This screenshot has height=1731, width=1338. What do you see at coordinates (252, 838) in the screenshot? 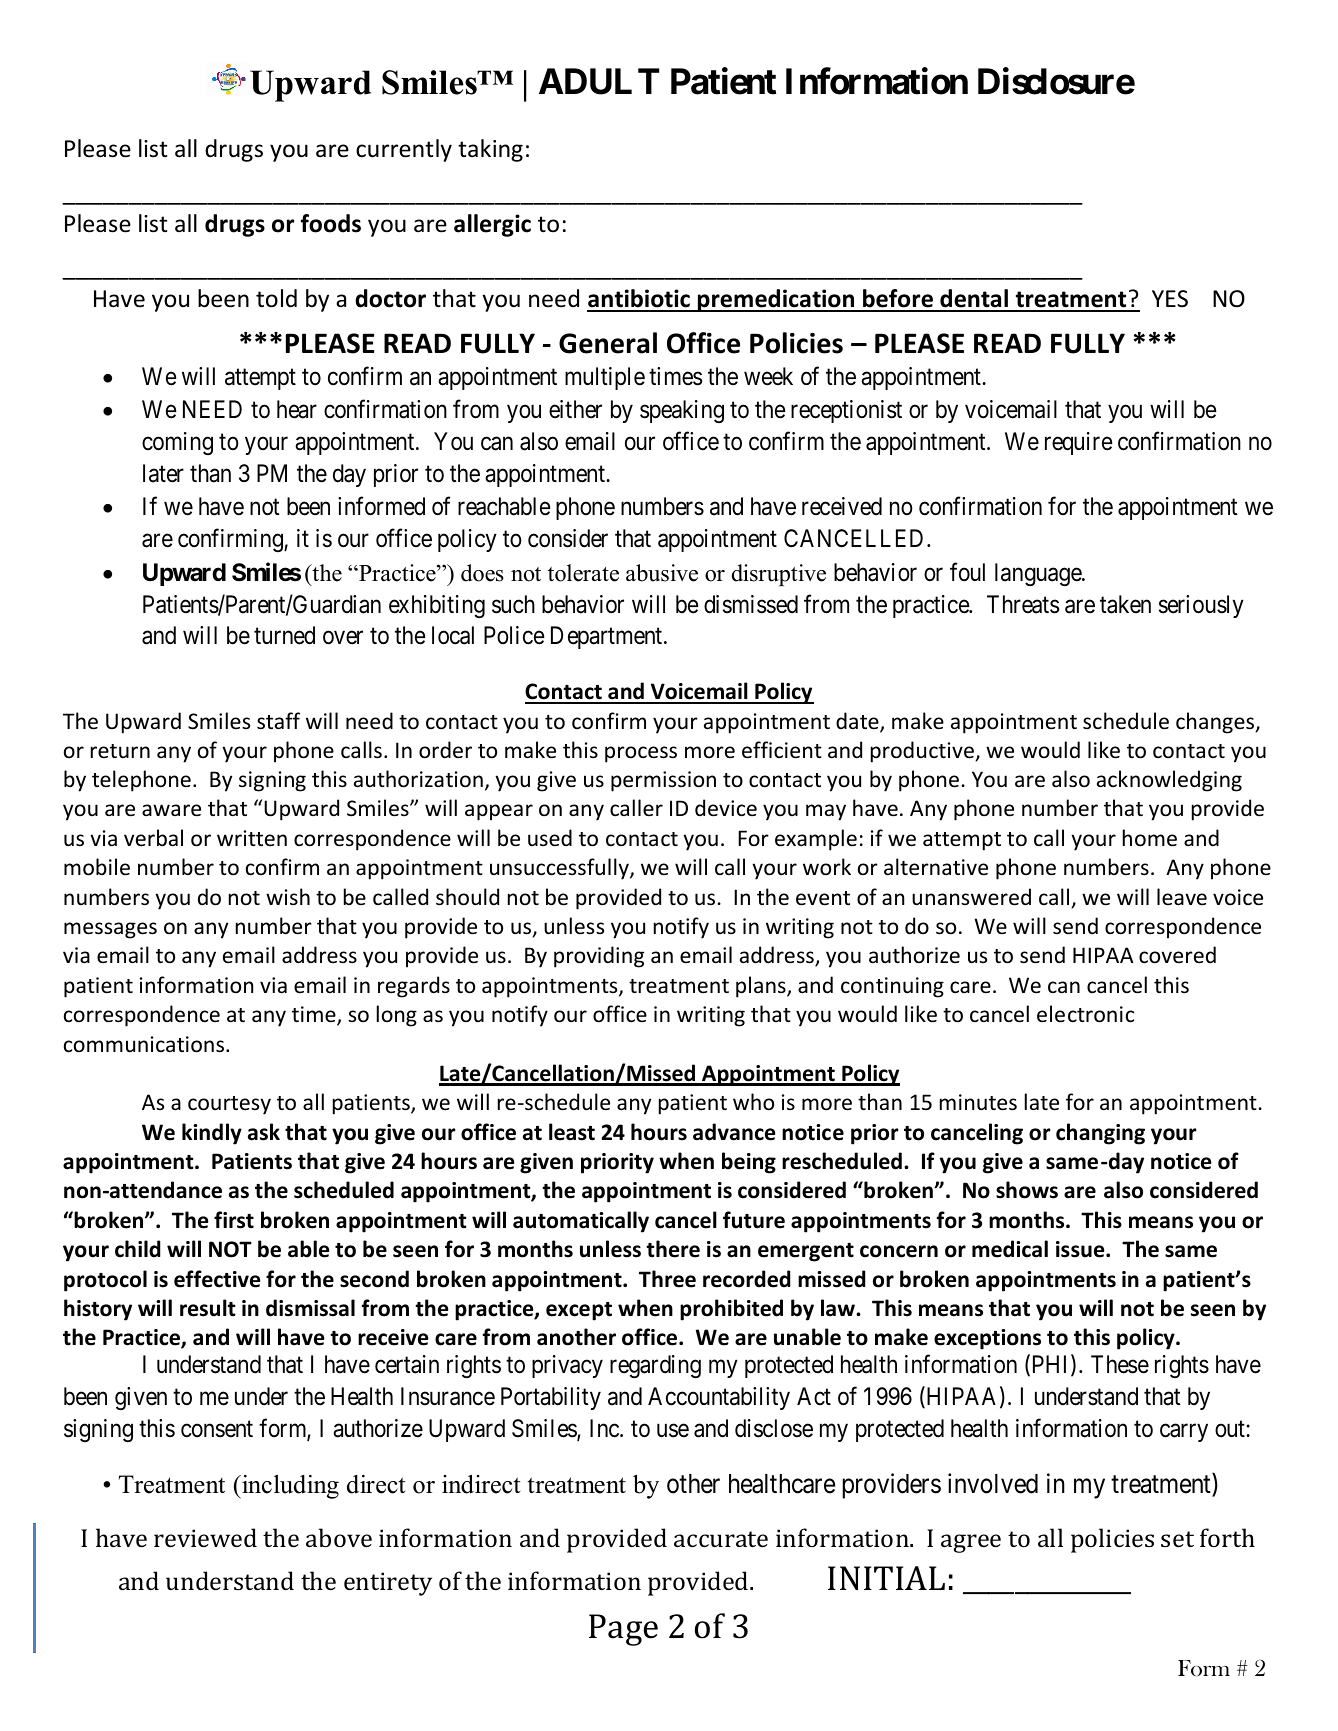
I see `written` at bounding box center [252, 838].
